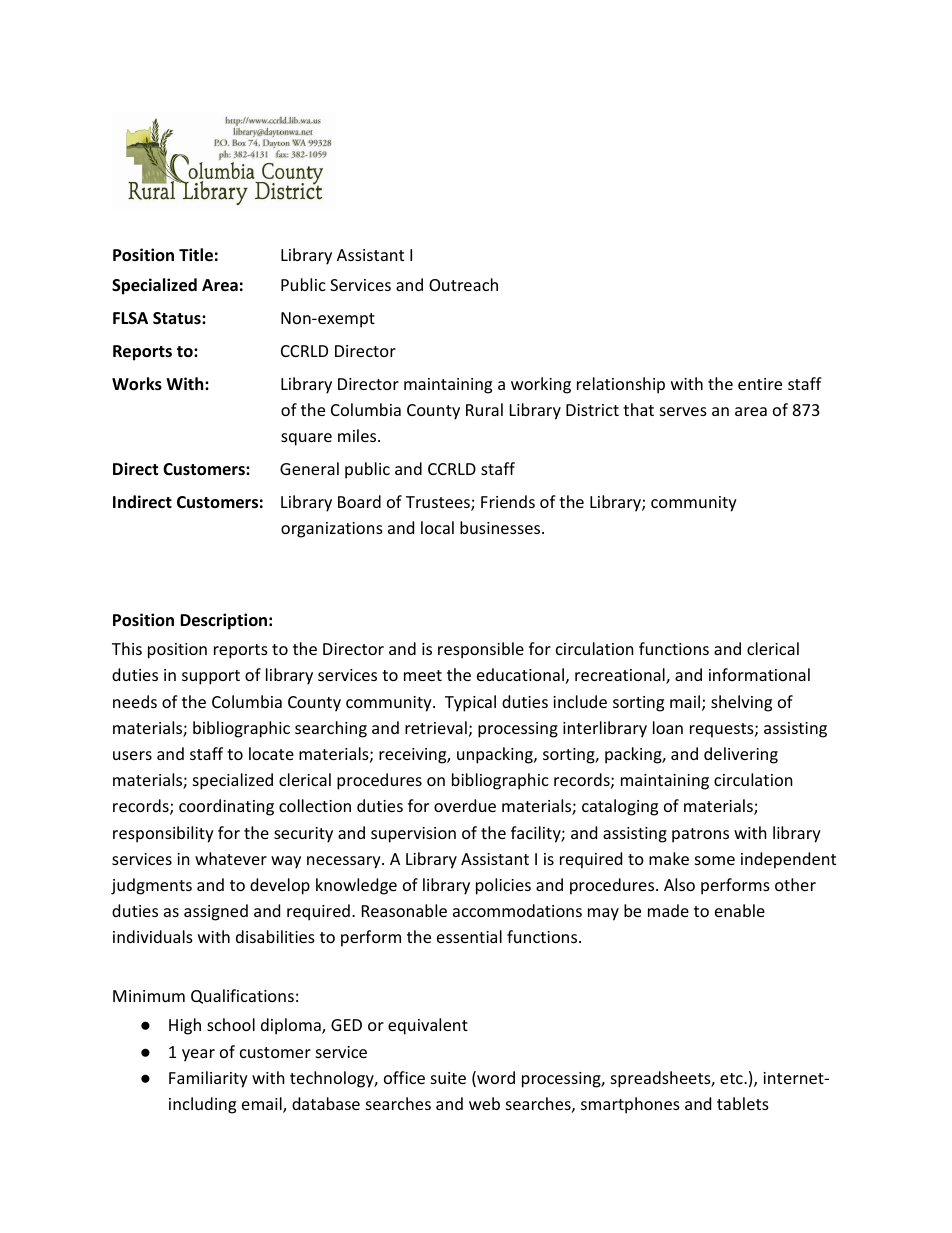 The height and width of the screenshot is (1233, 952). Describe the element at coordinates (208, 1079) in the screenshot. I see `Familiarity` at that location.
